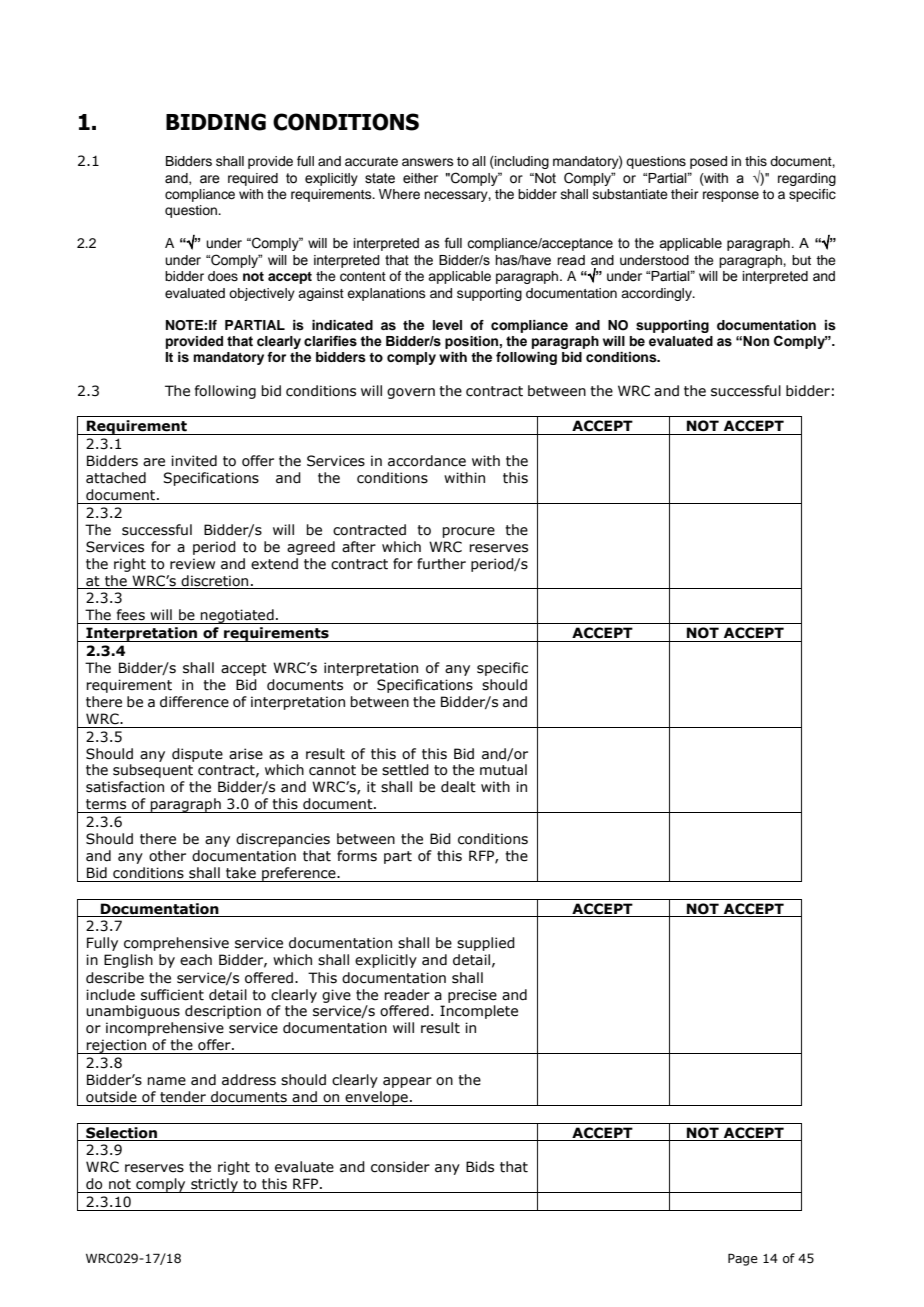 The width and height of the screenshot is (924, 1307). I want to click on BIDDING, so click(216, 122).
